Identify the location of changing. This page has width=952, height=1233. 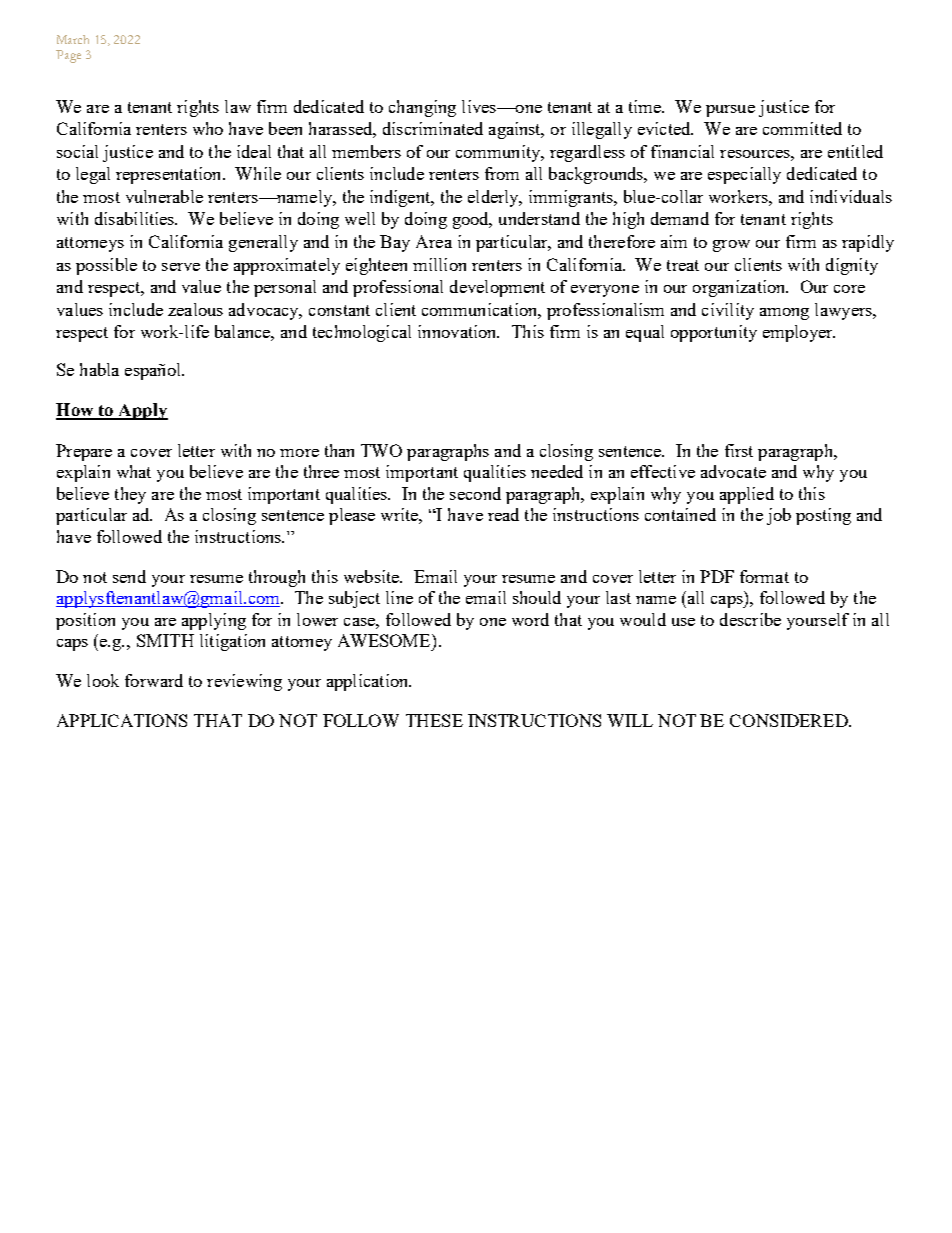
(422, 108).
